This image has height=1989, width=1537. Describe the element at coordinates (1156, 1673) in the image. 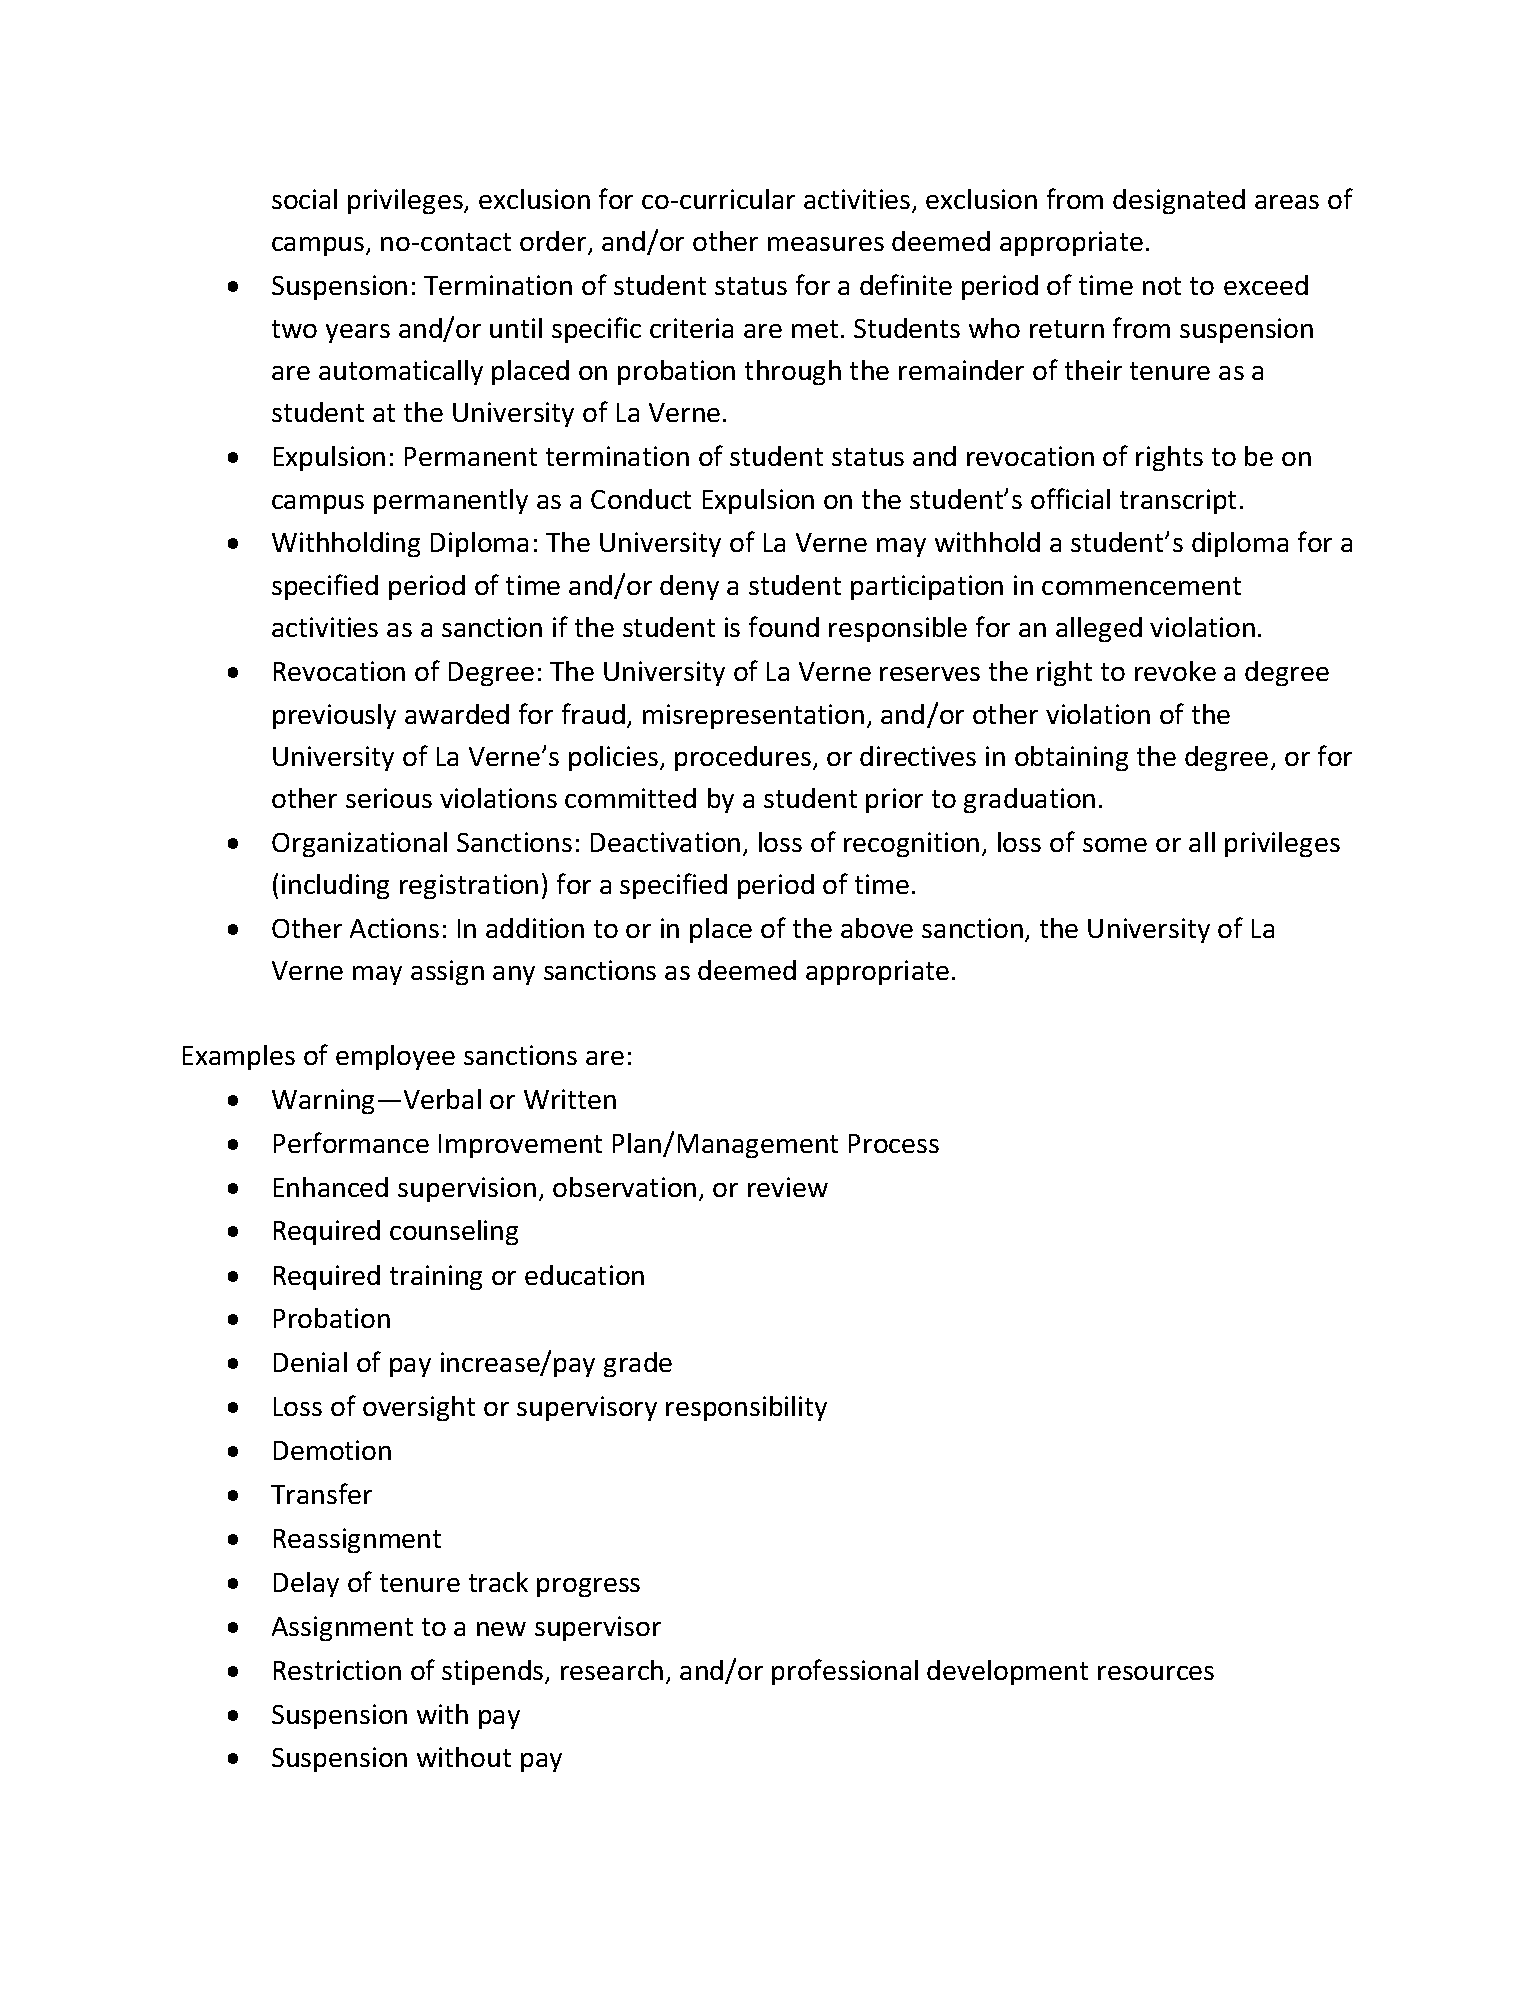

I see `resources` at that location.
